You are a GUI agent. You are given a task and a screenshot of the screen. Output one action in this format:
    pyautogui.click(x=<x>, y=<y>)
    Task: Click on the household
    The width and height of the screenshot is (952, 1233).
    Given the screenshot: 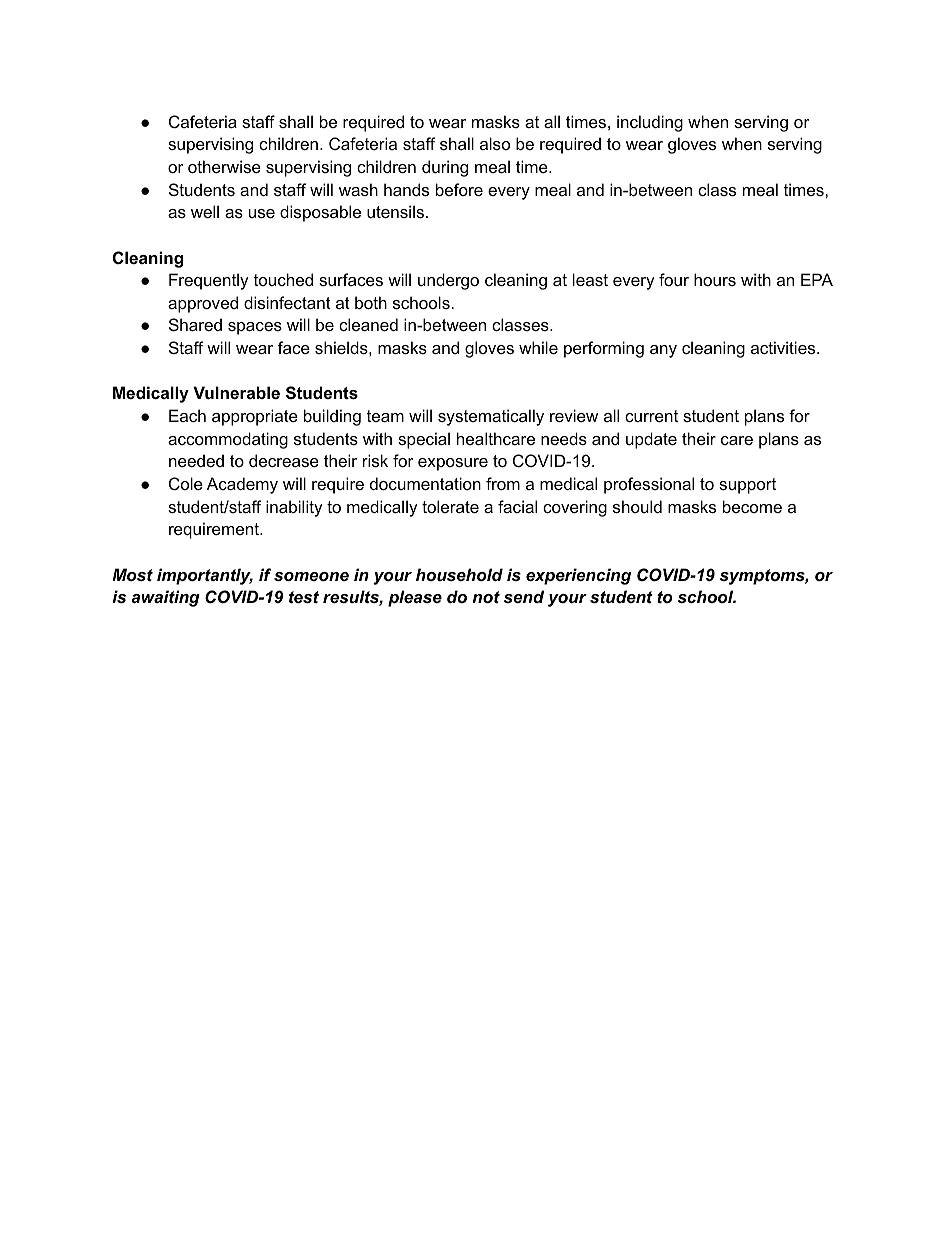 What is the action you would take?
    pyautogui.click(x=459, y=574)
